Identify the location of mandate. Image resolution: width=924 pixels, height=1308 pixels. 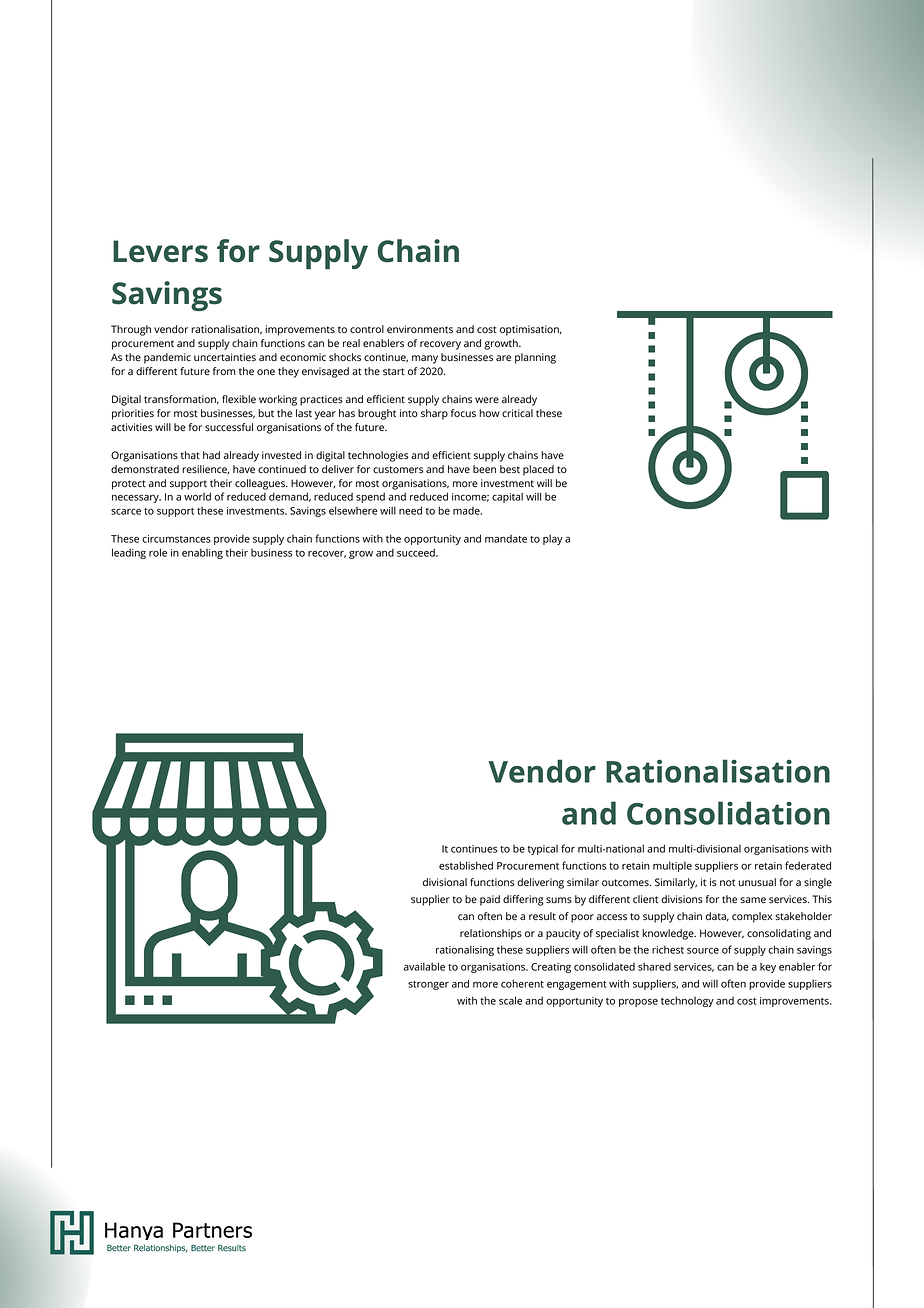
(506, 539).
